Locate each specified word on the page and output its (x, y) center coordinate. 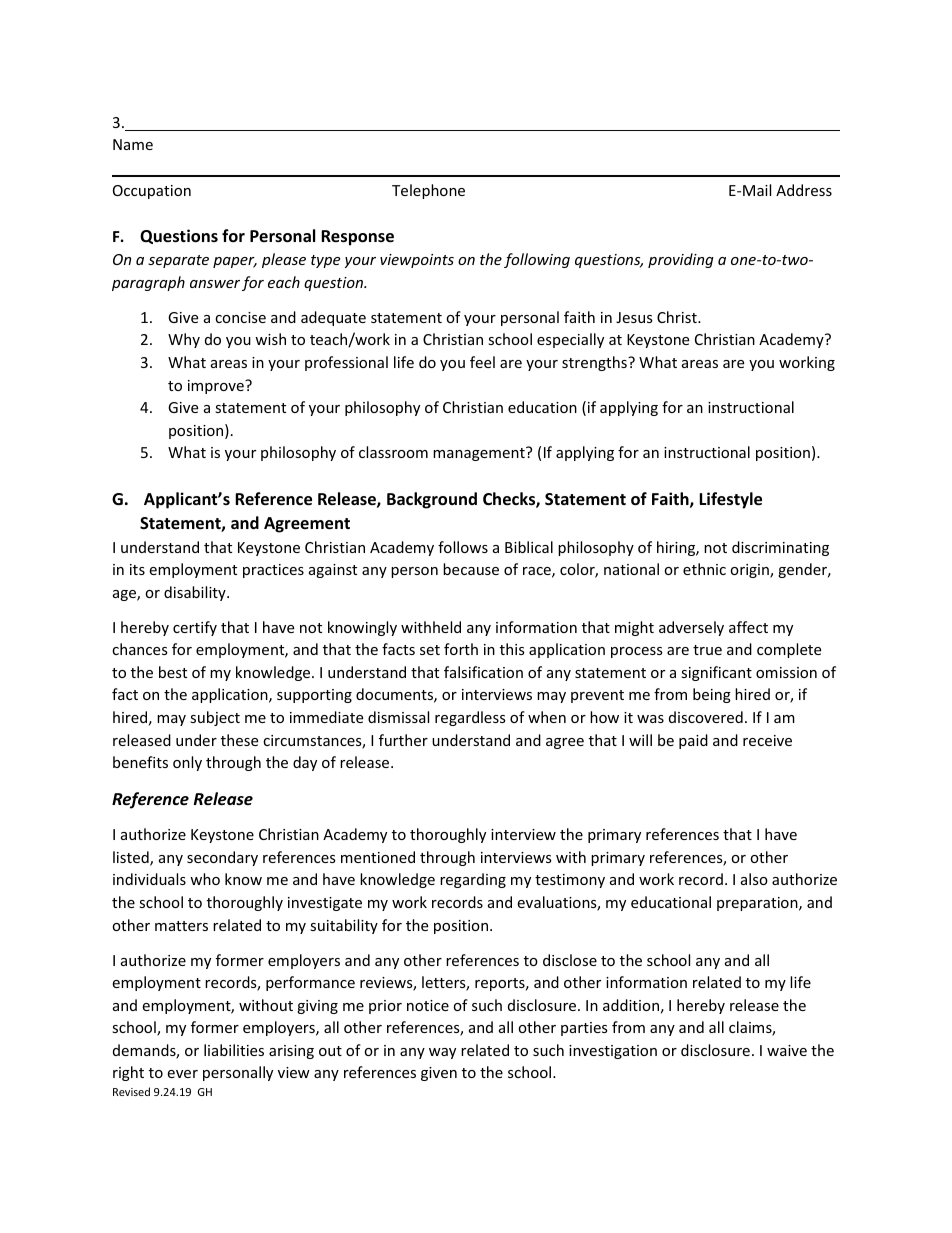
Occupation (152, 192)
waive (787, 1050)
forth (461, 649)
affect (748, 627)
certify (195, 628)
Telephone (428, 191)
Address (804, 190)
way (442, 1053)
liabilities (234, 1050)
